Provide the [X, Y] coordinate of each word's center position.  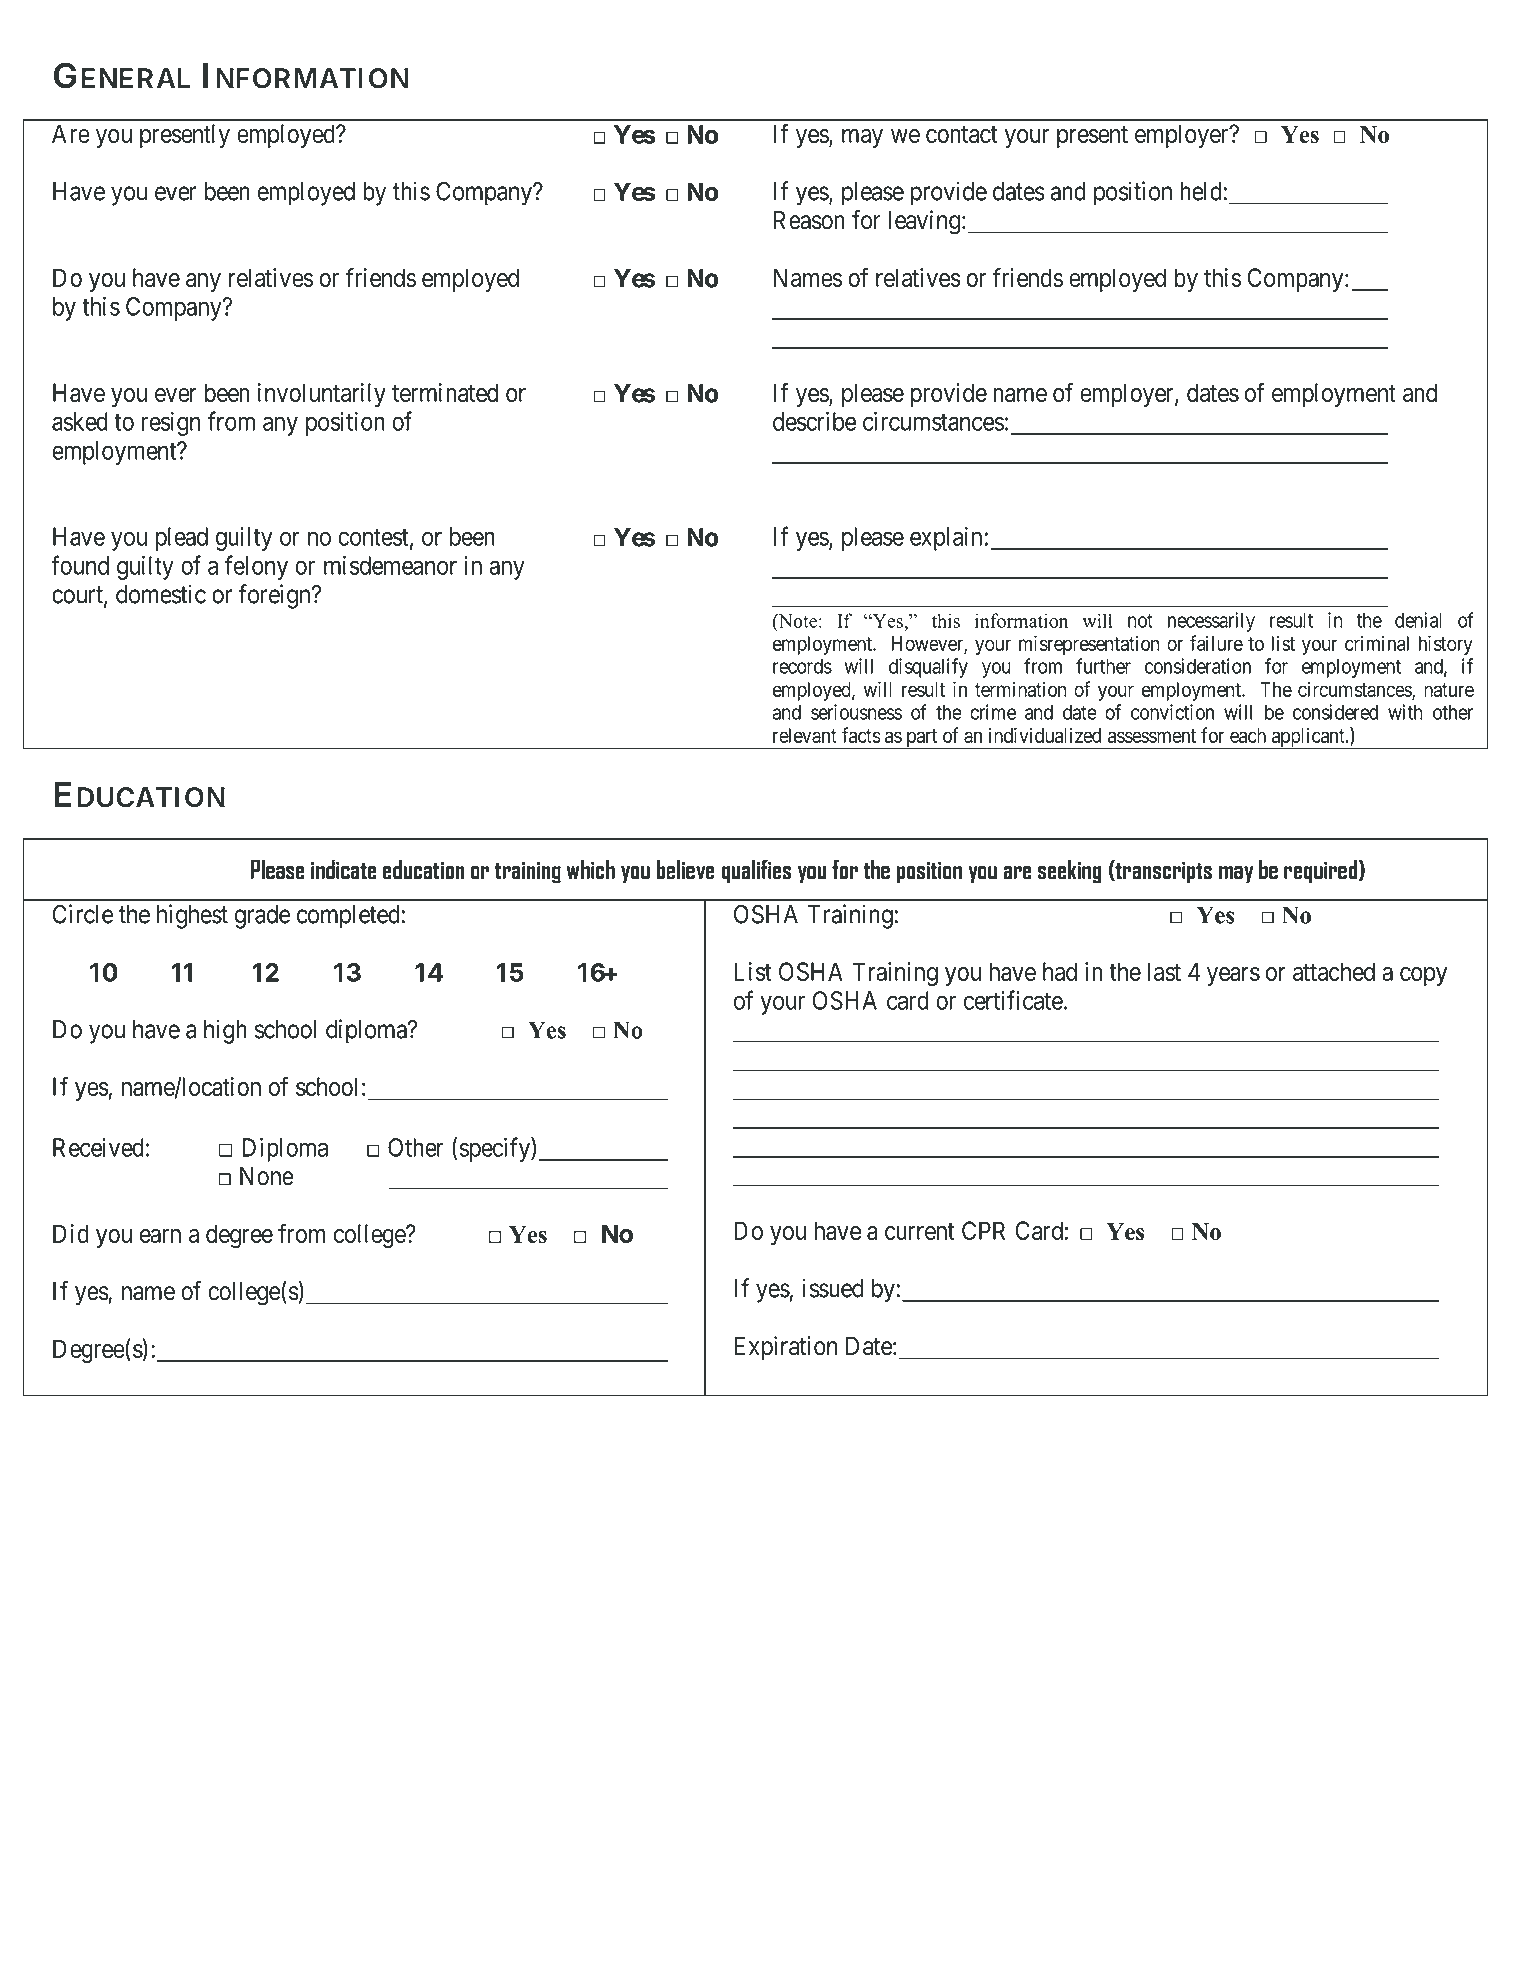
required [1320, 871]
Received [98, 1147]
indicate [344, 869]
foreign [276, 596]
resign [171, 424]
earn [160, 1236]
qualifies [756, 871]
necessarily [1211, 622]
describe [814, 421]
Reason [809, 220]
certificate [1013, 1000]
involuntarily [322, 395]
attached [1334, 971]
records [802, 666]
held [1202, 191]
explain [947, 539]
